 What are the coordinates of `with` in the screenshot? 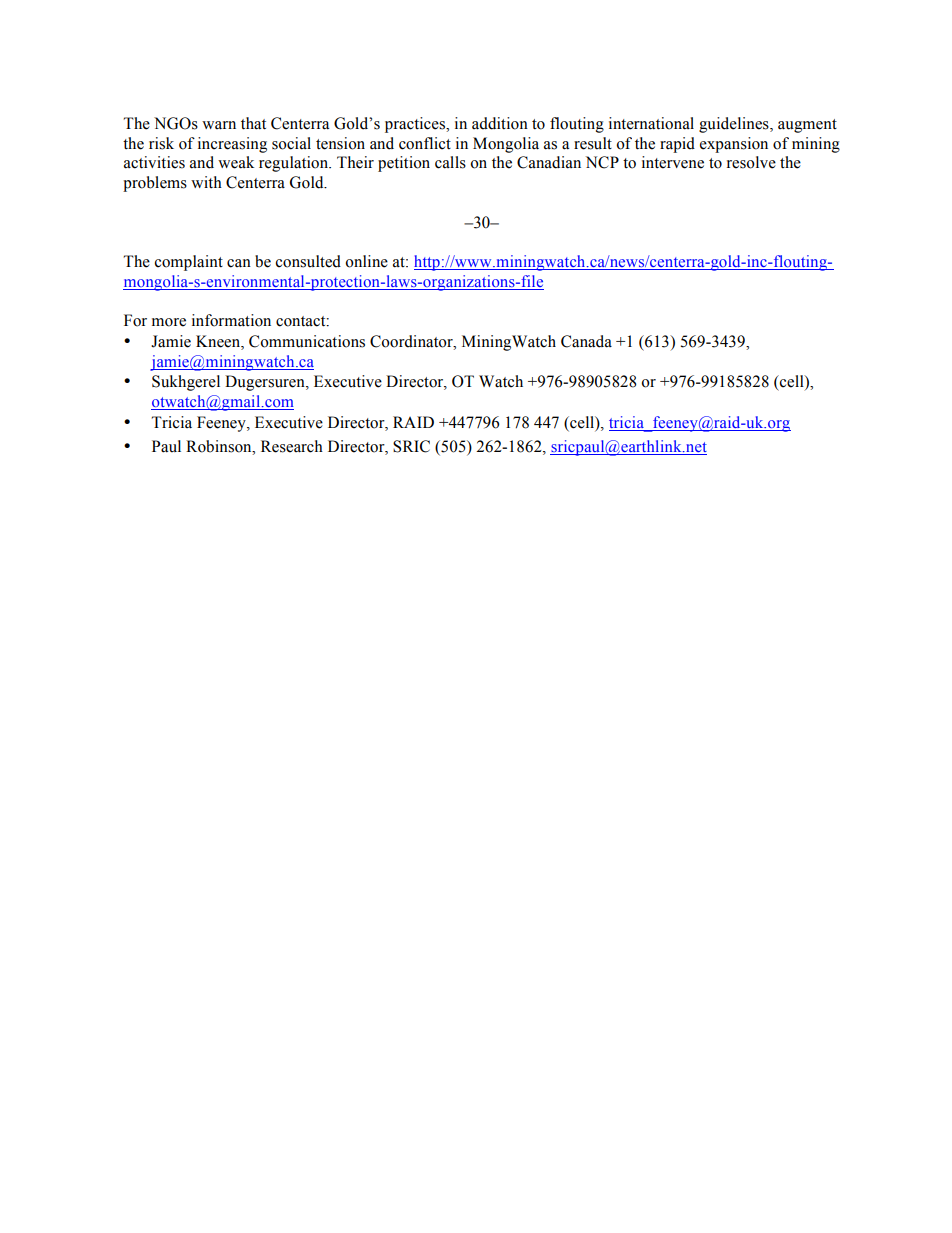 It's located at (206, 182).
